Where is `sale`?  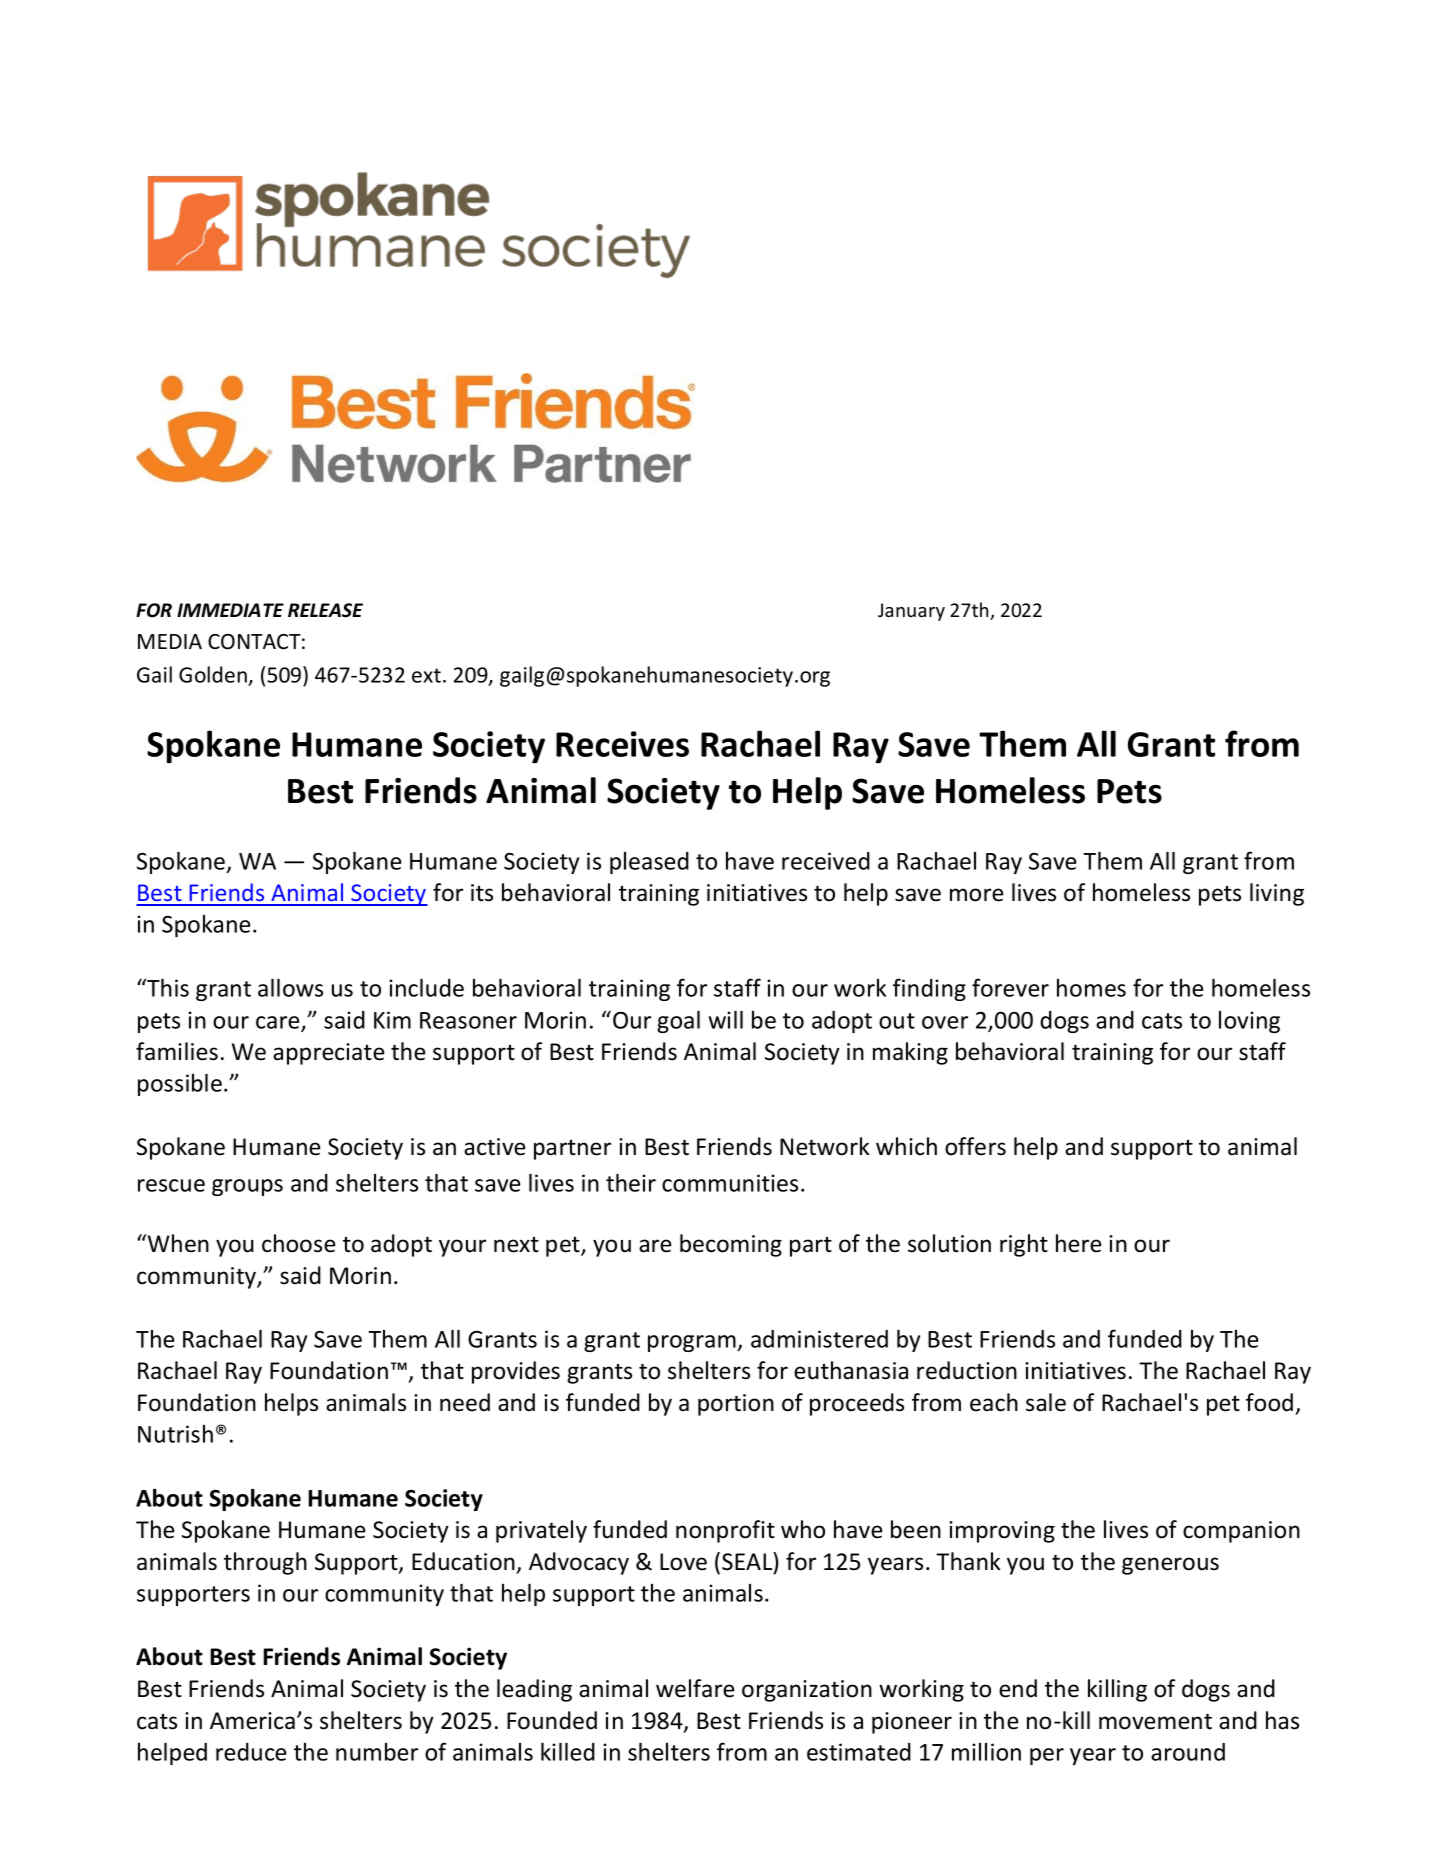
sale is located at coordinates (1046, 1402).
